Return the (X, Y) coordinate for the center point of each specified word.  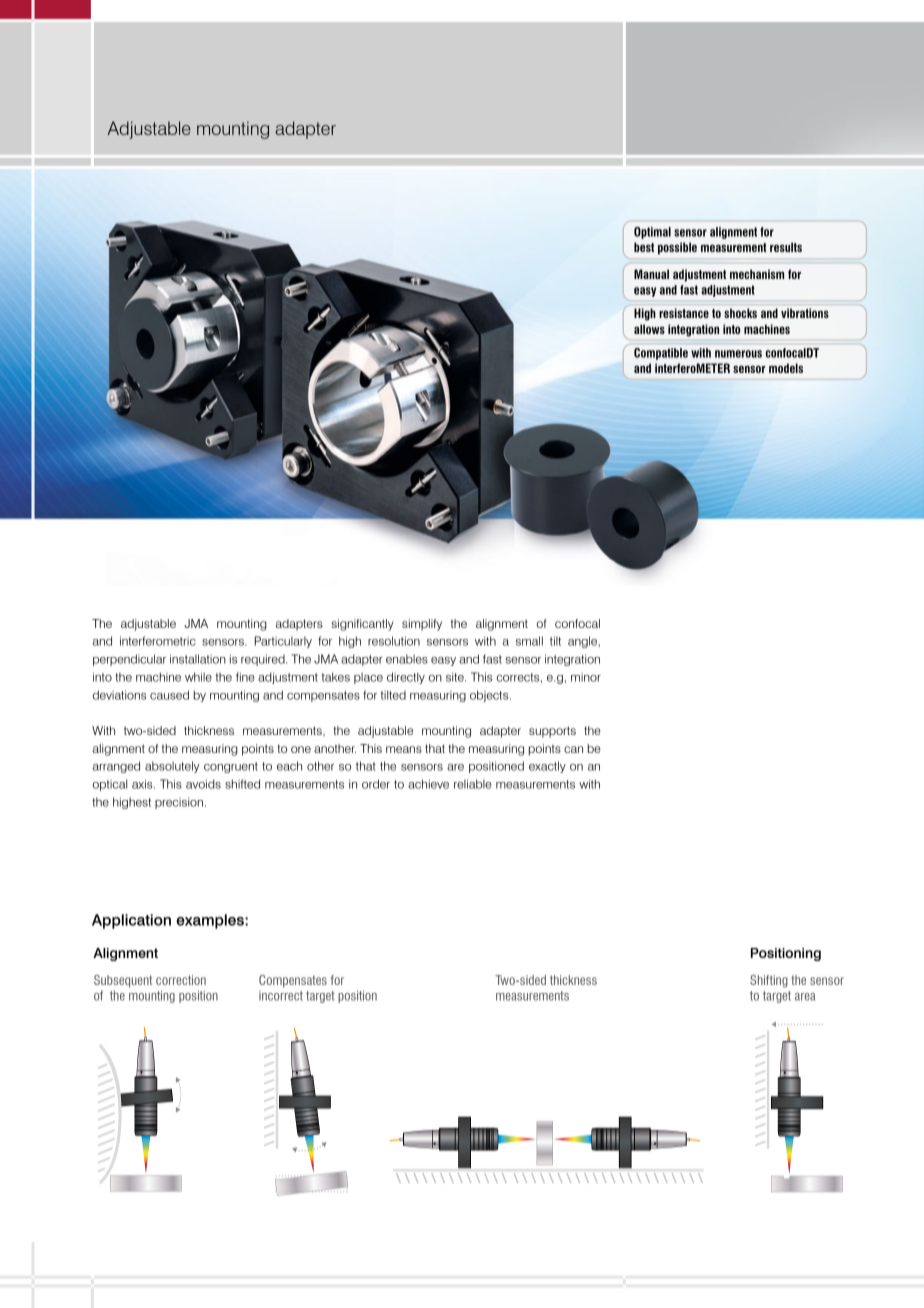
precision (179, 803)
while (198, 677)
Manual (651, 274)
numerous (738, 354)
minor (586, 677)
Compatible (661, 354)
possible (677, 248)
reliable (473, 784)
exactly (547, 767)
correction (181, 980)
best (644, 247)
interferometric (158, 641)
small (529, 641)
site (456, 677)
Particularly (283, 642)
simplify (422, 625)
